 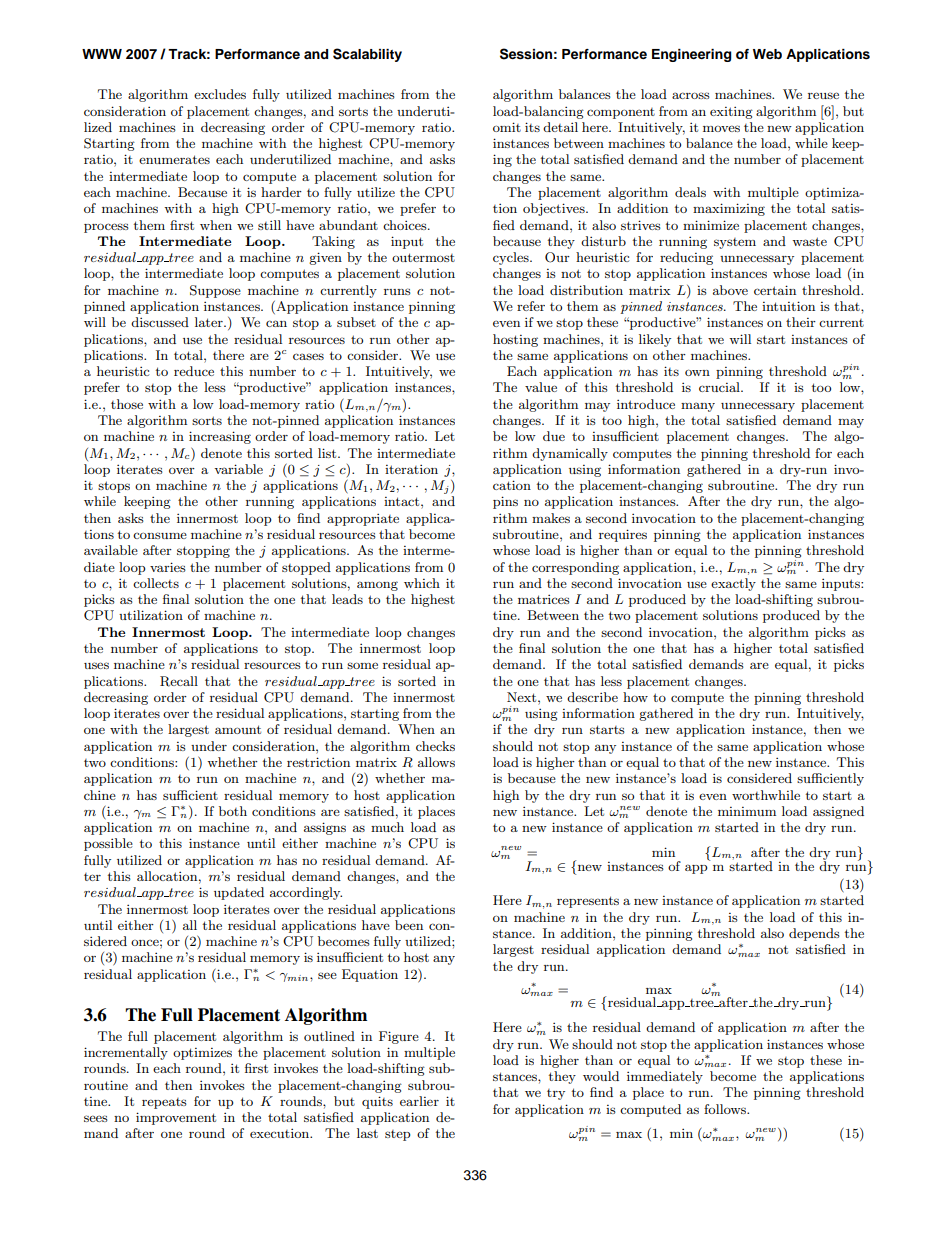 What do you see at coordinates (164, 1103) in the image?
I see `repeats` at bounding box center [164, 1103].
